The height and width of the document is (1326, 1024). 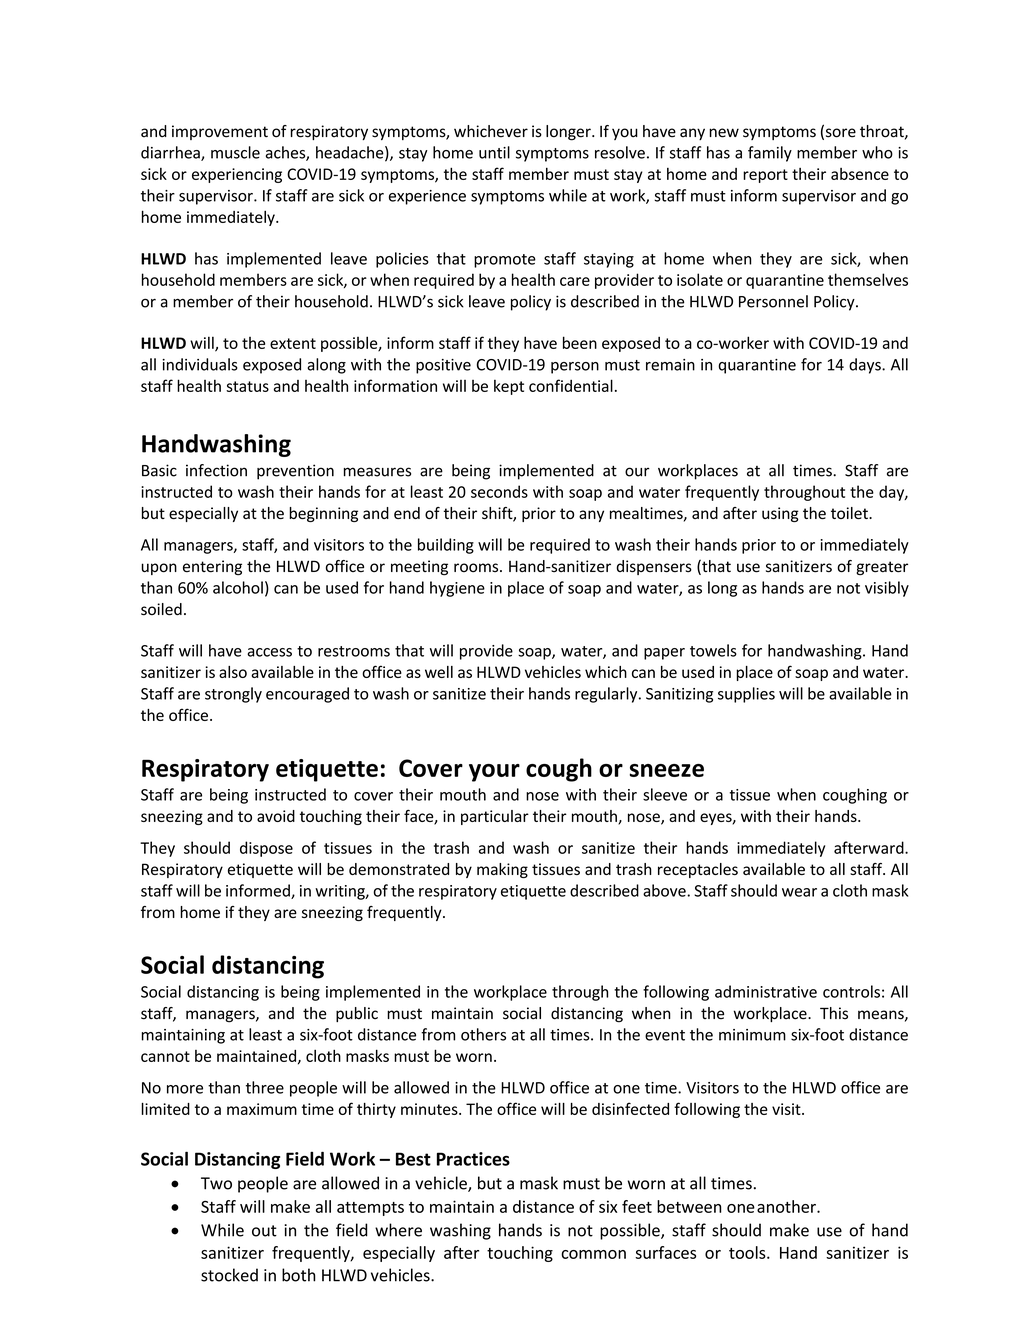 What do you see at coordinates (212, 568) in the document?
I see `entering` at bounding box center [212, 568].
